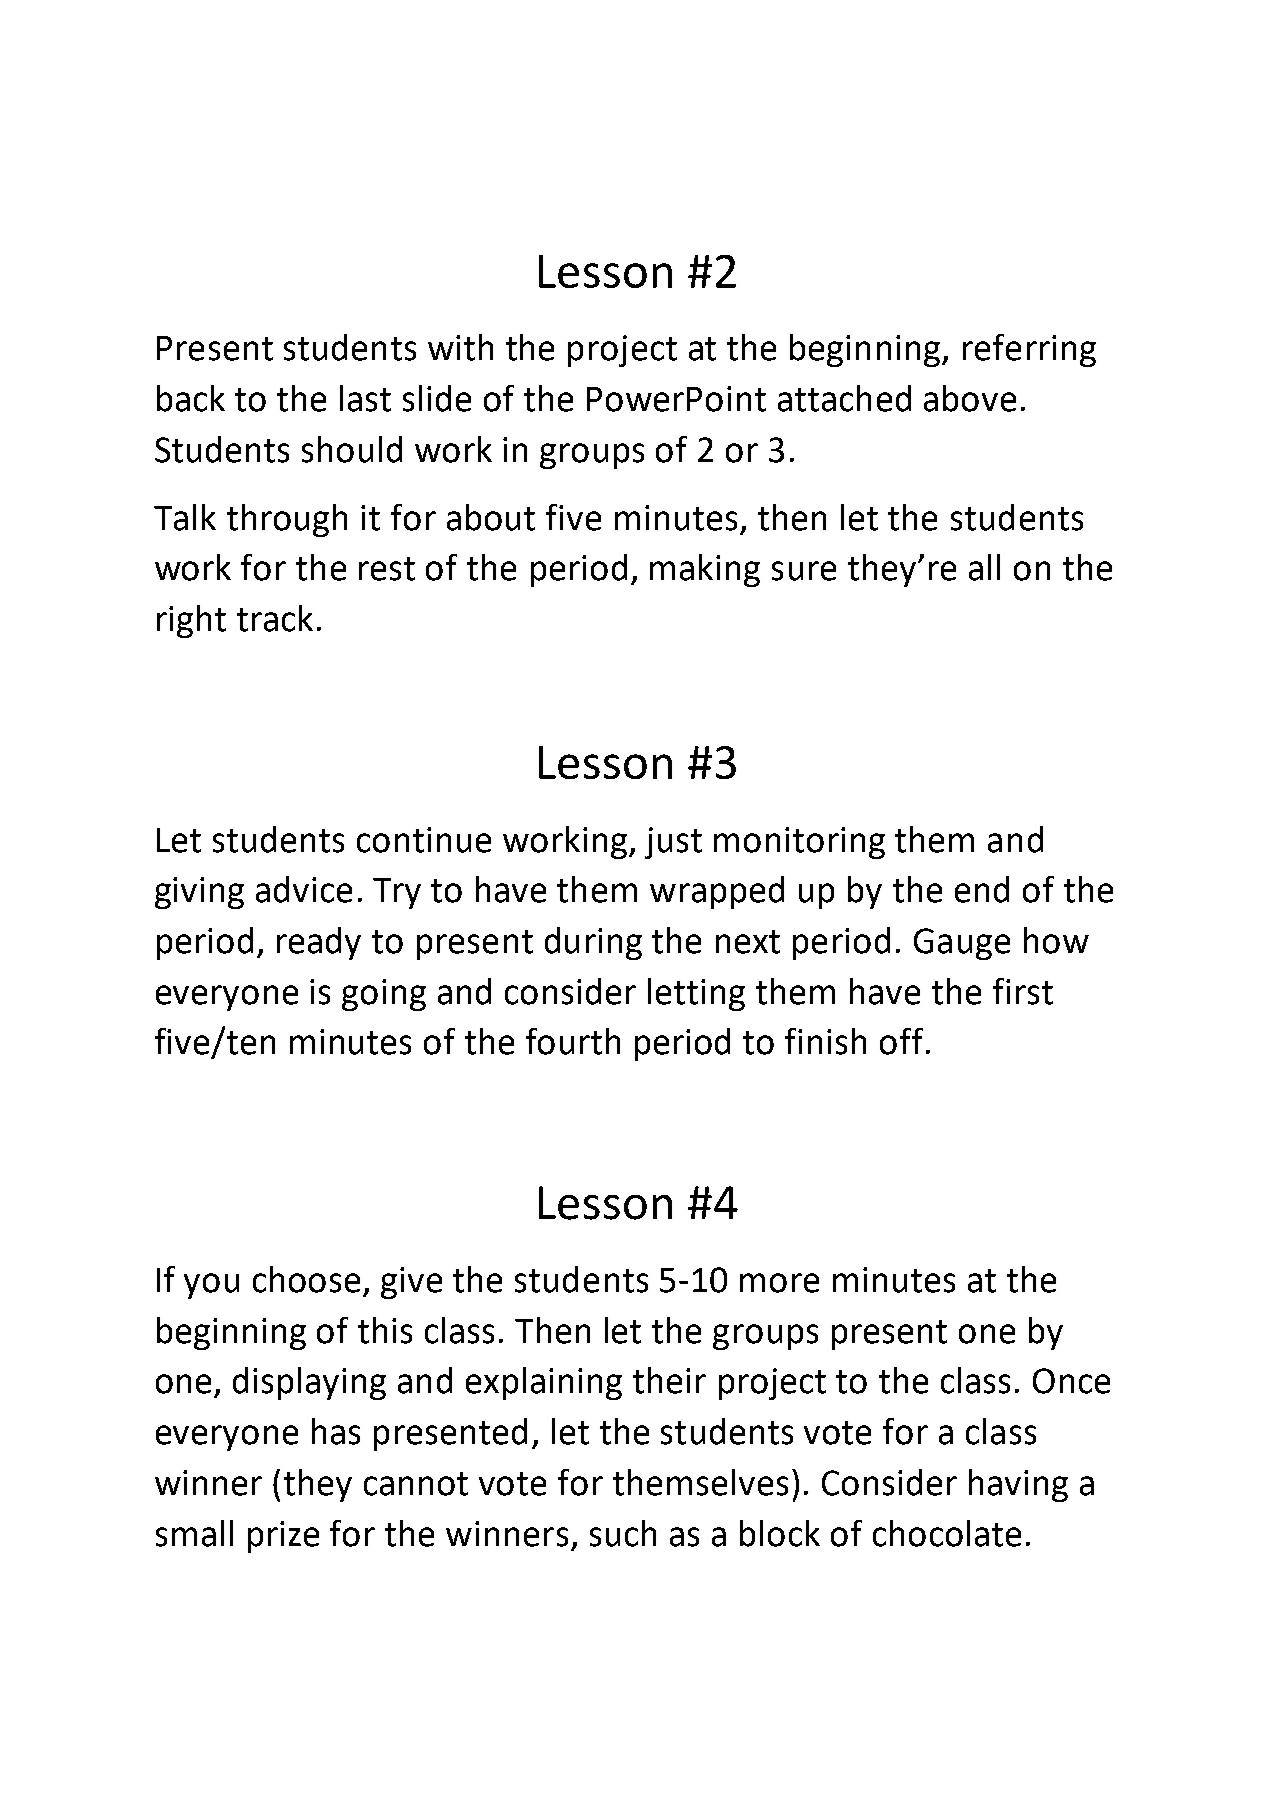  Describe the element at coordinates (623, 1533) in the document. I see `such` at that location.
